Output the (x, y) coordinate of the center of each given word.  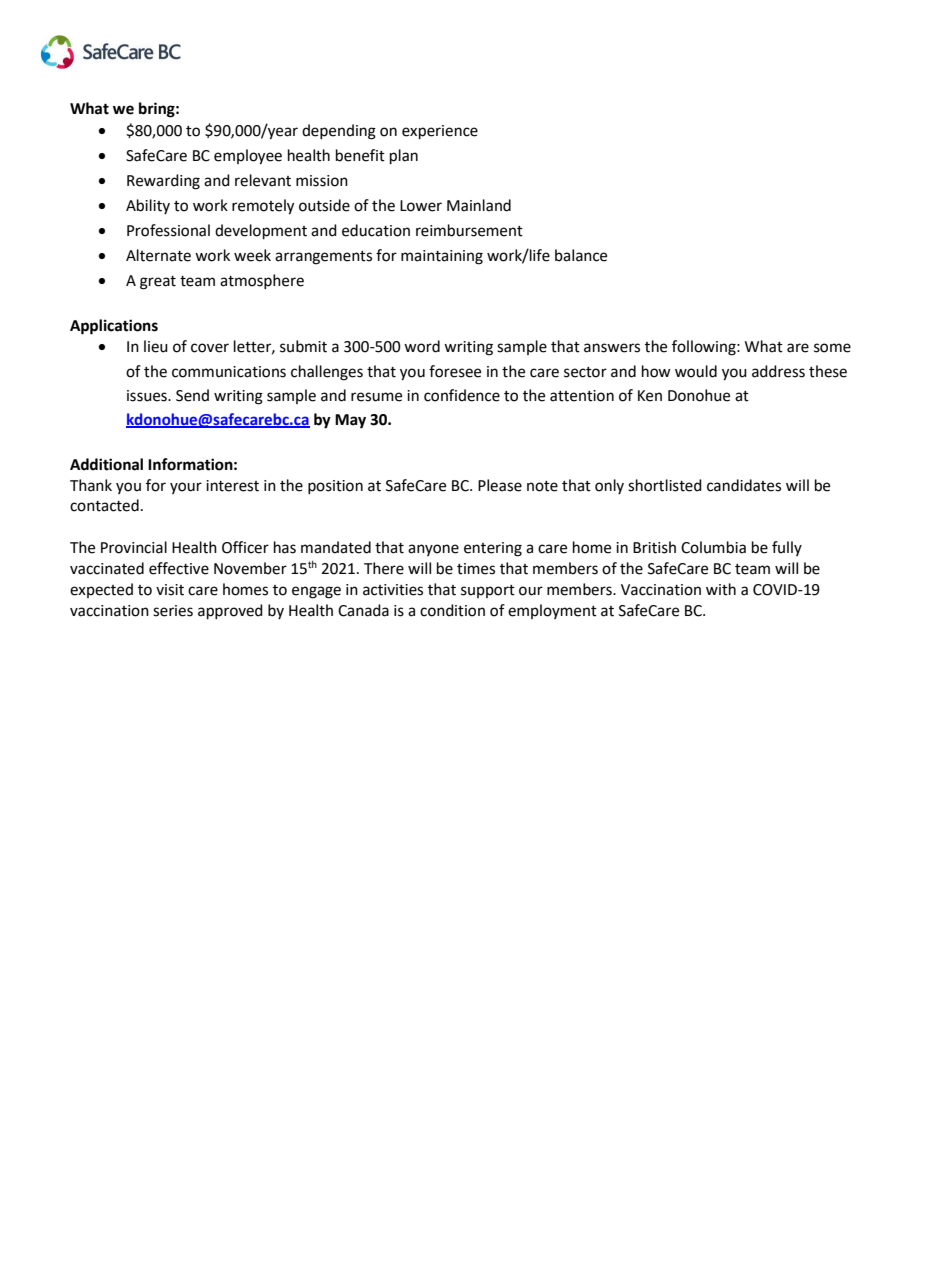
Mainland (479, 205)
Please (500, 485)
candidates (744, 485)
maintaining (442, 257)
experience (440, 132)
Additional (106, 464)
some (832, 348)
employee (248, 157)
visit (170, 590)
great (158, 283)
